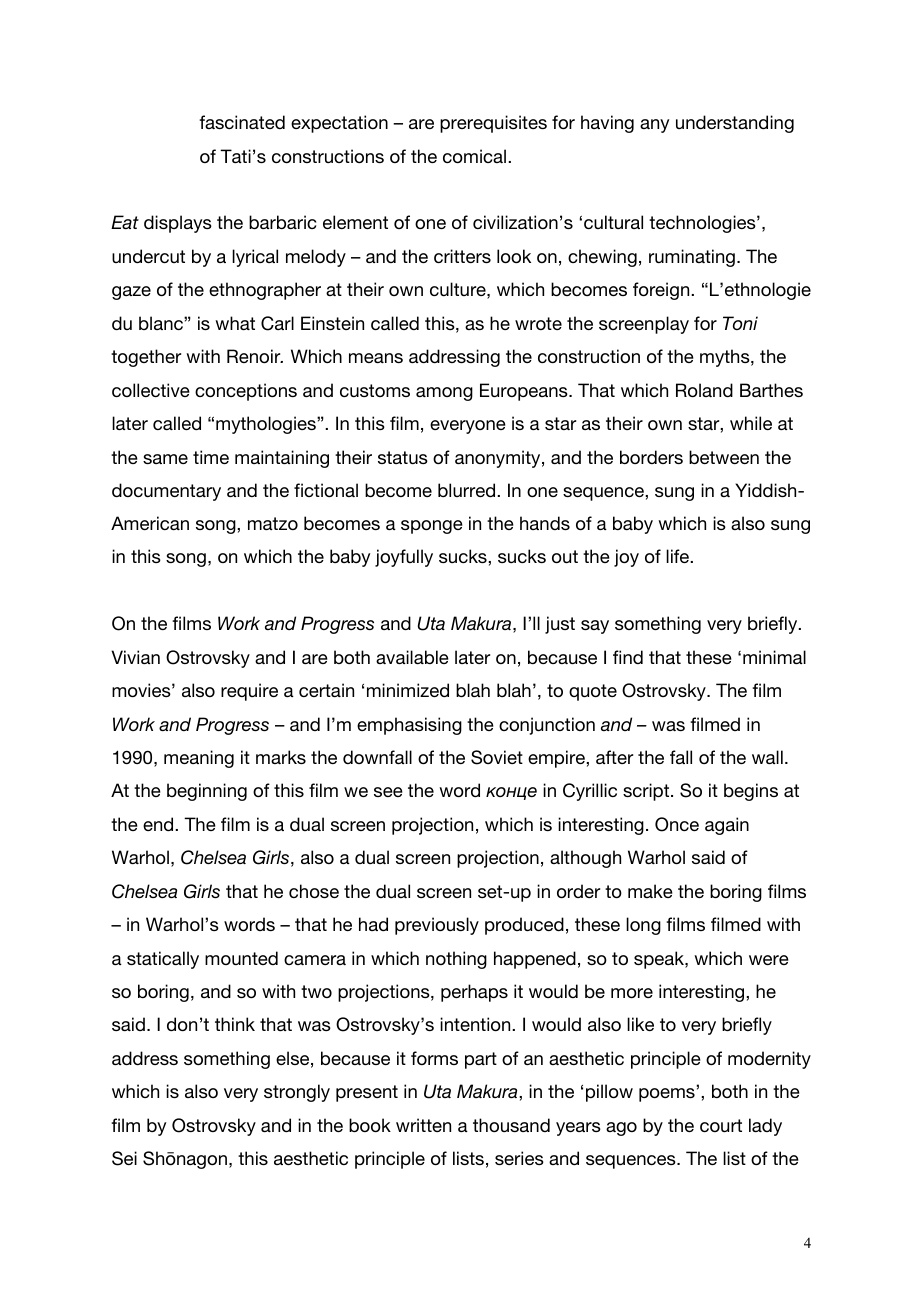  I want to click on see, so click(388, 792).
